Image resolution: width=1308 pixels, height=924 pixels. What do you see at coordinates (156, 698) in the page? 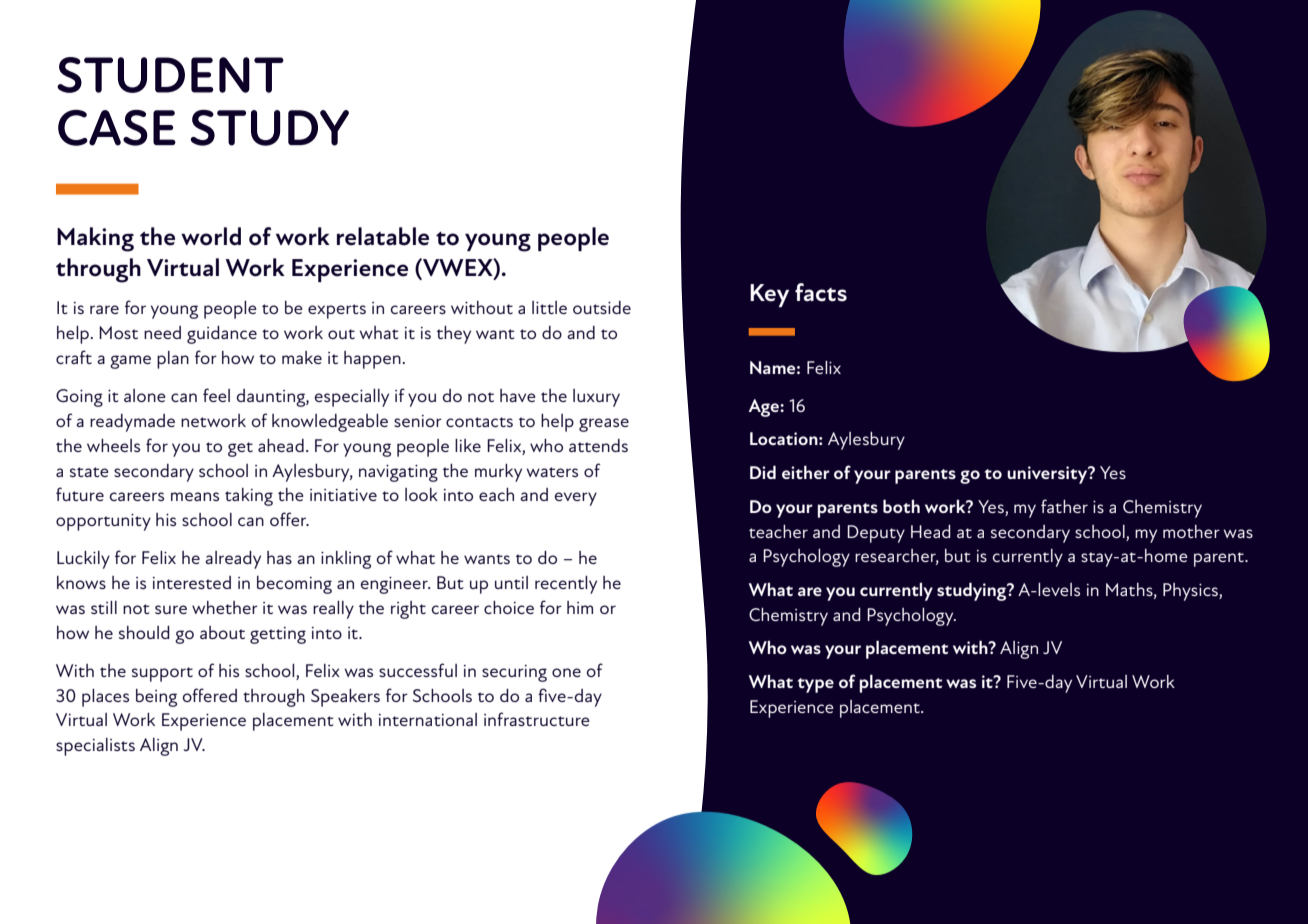
I see `being` at bounding box center [156, 698].
